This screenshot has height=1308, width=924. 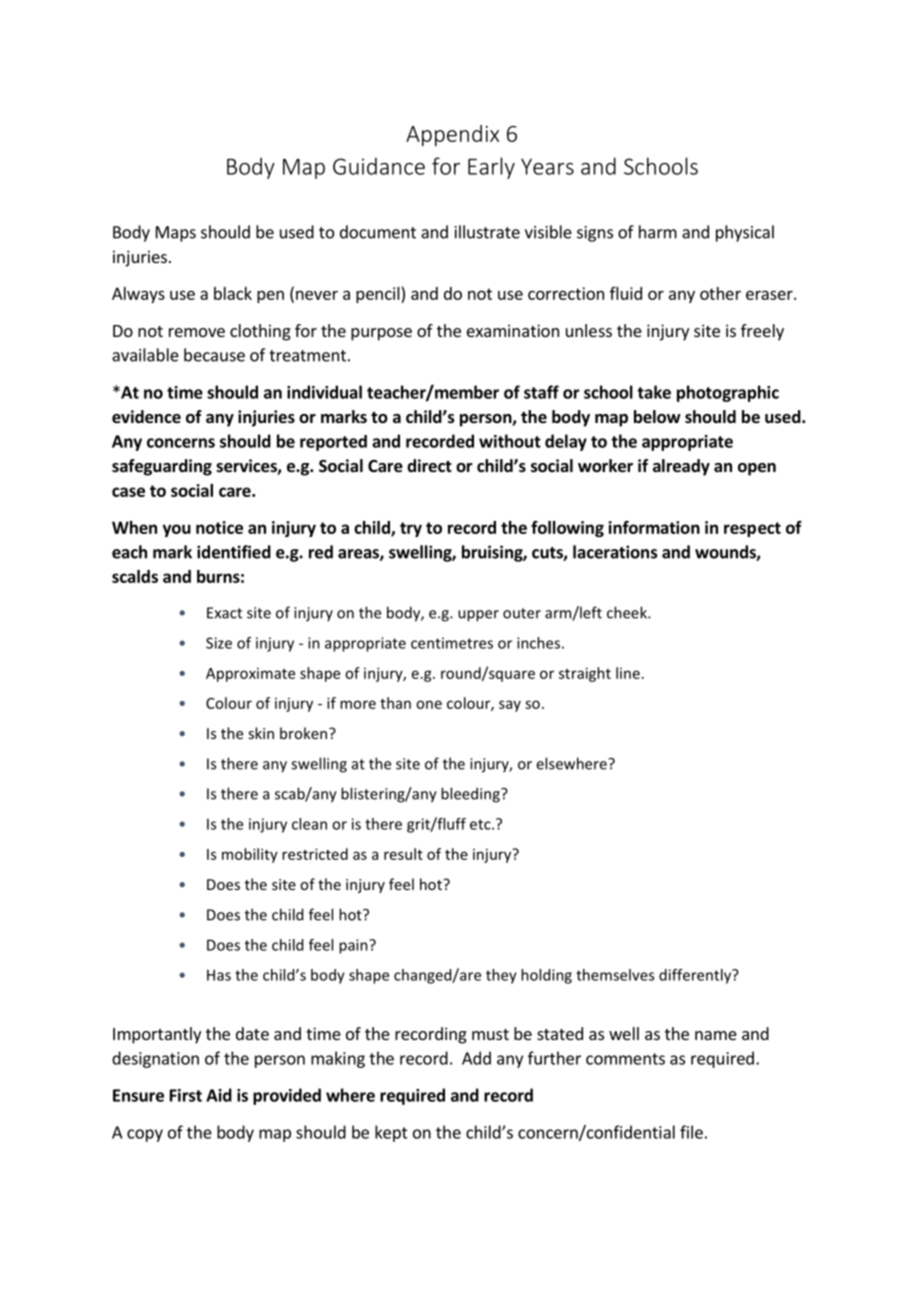 I want to click on Appendix, so click(x=452, y=135).
